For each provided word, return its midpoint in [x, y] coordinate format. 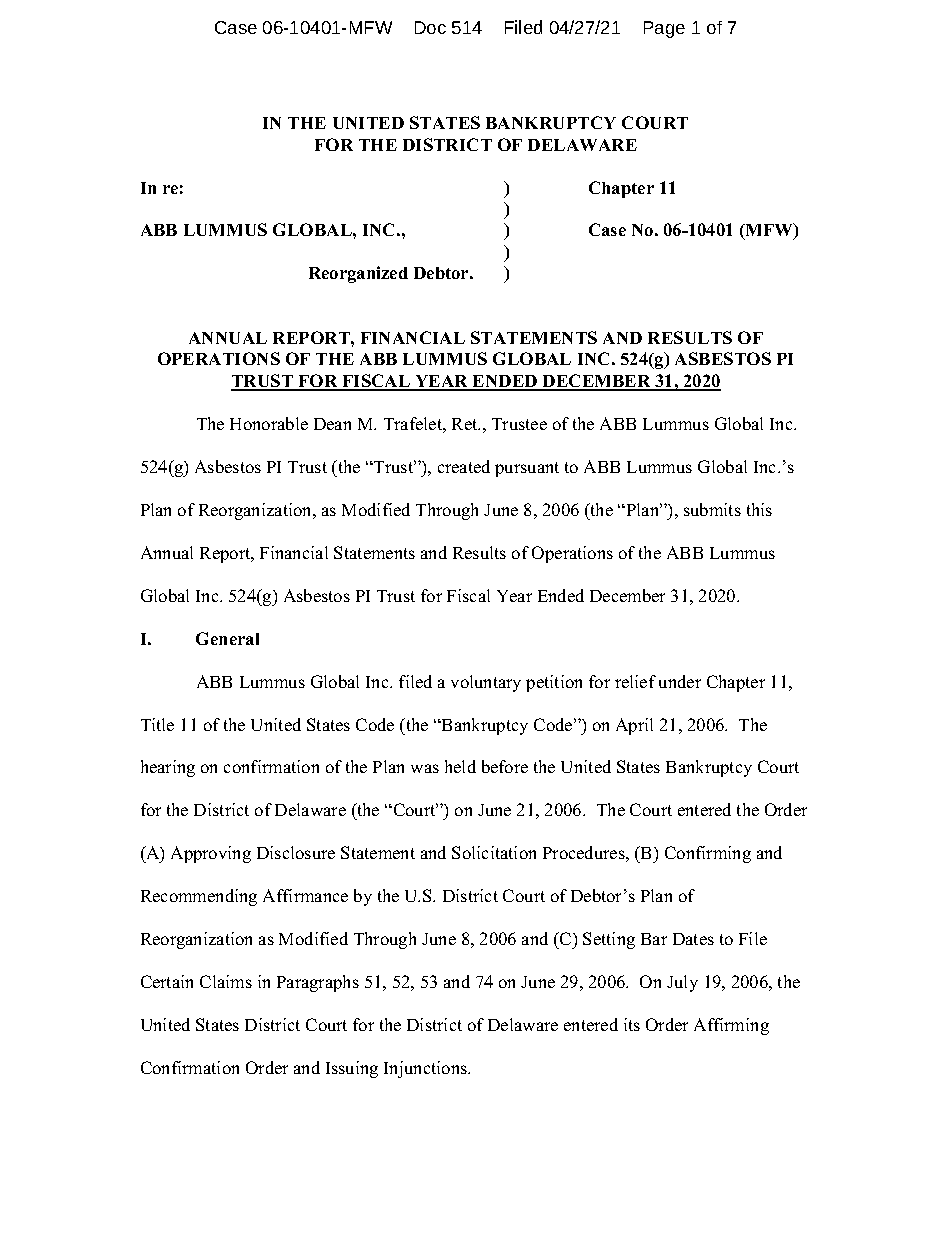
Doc [430, 27]
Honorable [269, 423]
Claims [226, 981]
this [759, 509]
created [464, 466]
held [460, 766]
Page [664, 29]
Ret [466, 424]
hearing [168, 768]
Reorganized [358, 274]
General [227, 638]
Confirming [708, 854]
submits [712, 509]
